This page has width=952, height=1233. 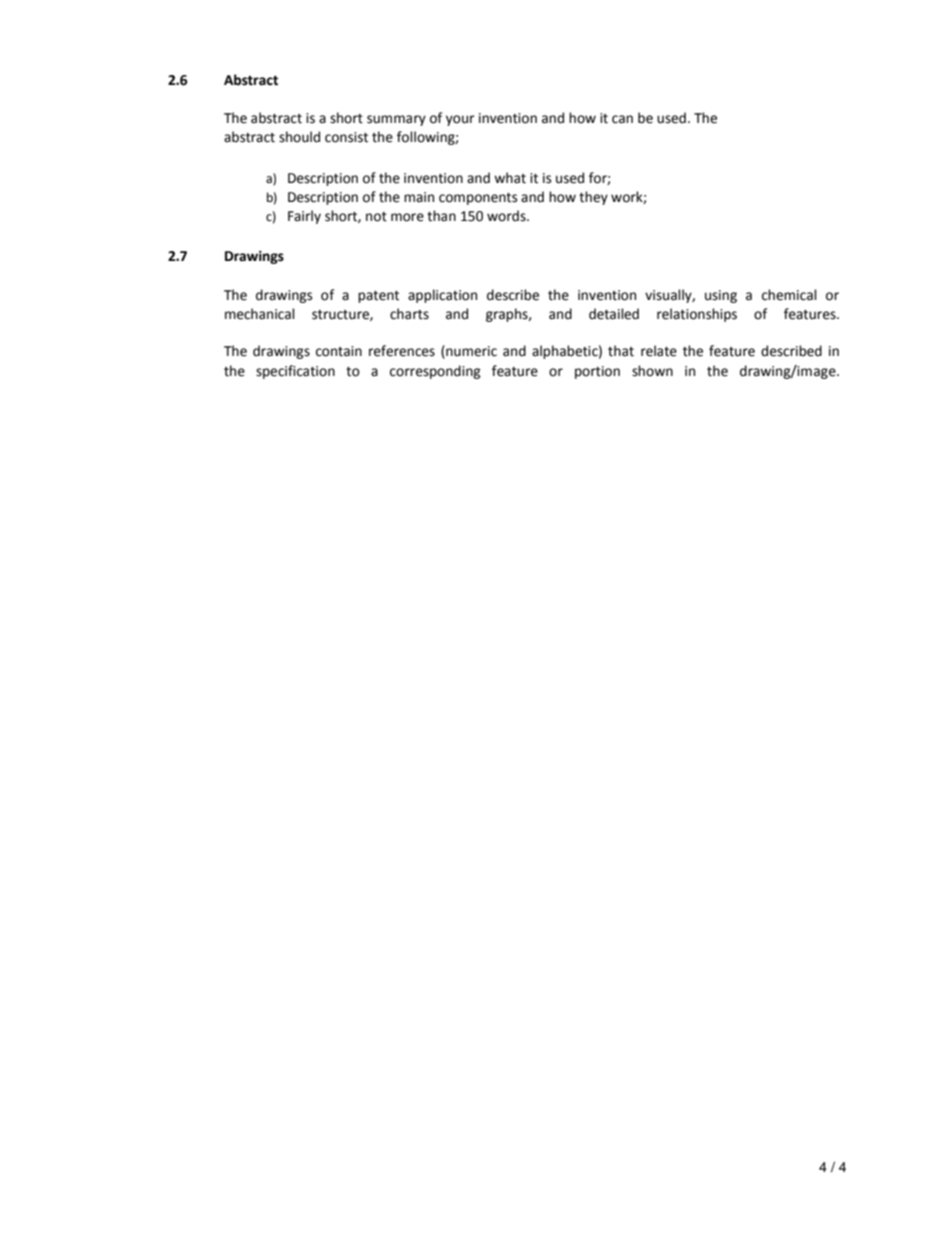 I want to click on portion, so click(x=597, y=372).
